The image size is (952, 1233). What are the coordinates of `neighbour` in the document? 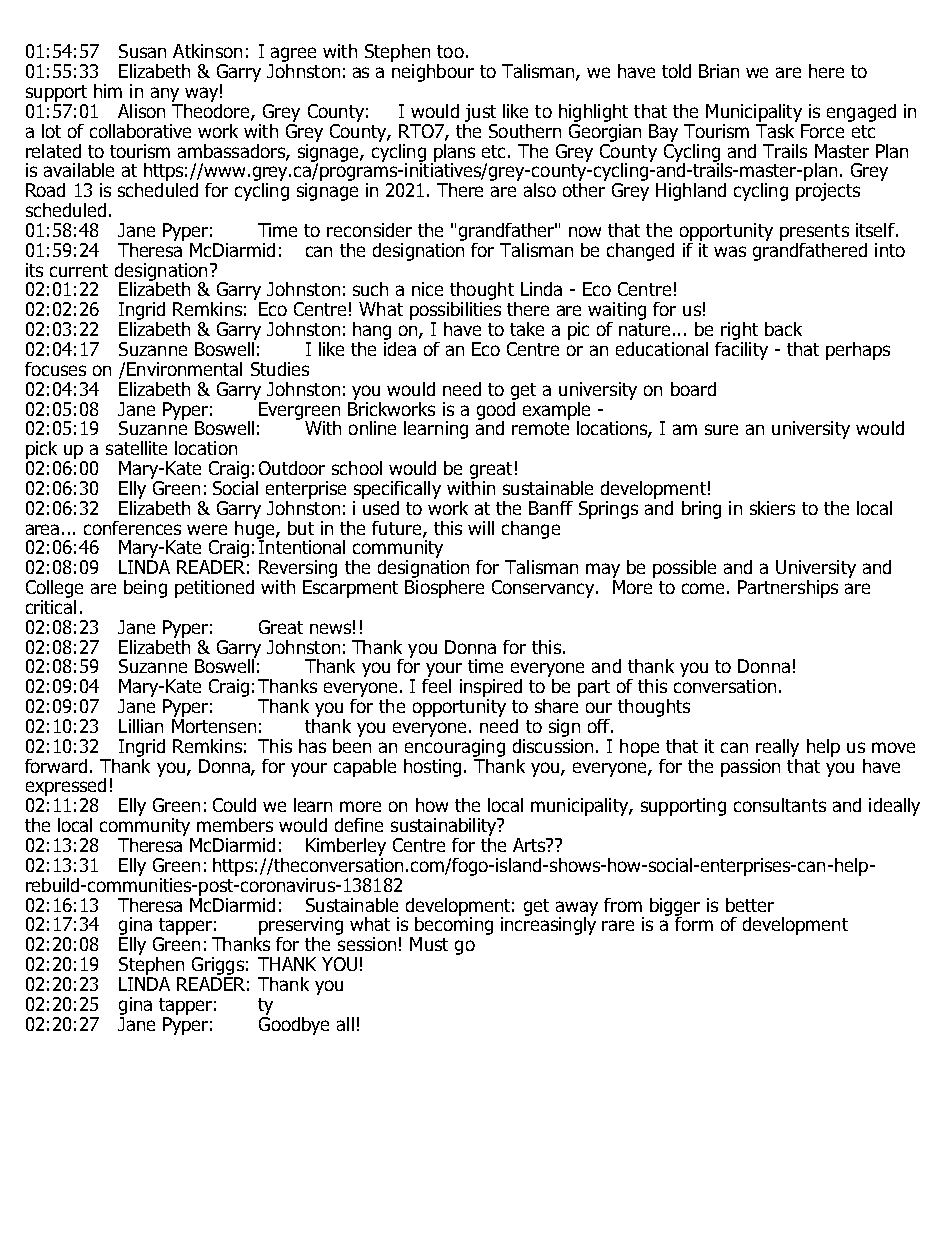 It's located at (433, 73).
